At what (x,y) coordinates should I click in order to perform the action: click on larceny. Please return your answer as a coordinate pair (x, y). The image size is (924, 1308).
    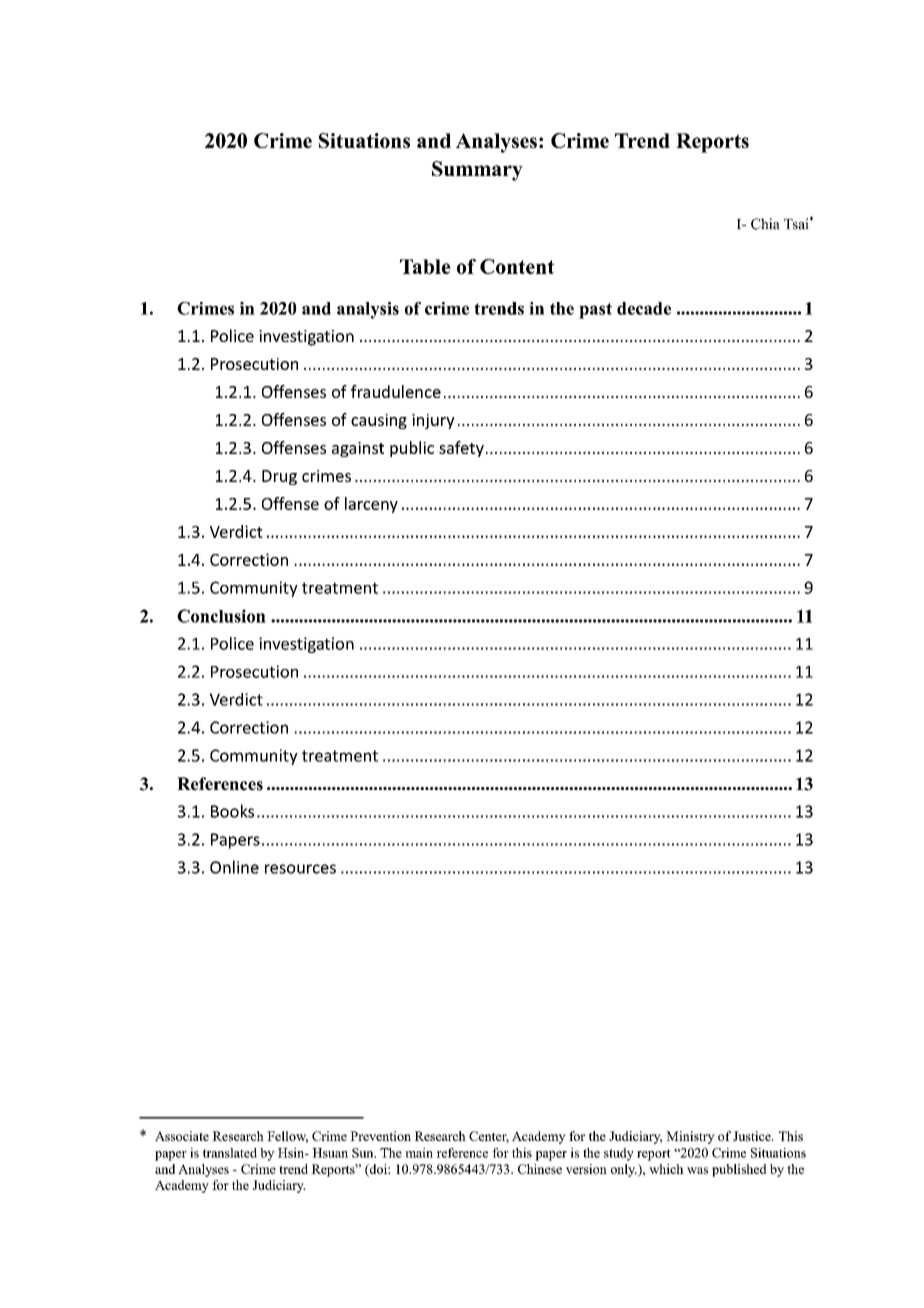
    Looking at the image, I should click on (371, 505).
